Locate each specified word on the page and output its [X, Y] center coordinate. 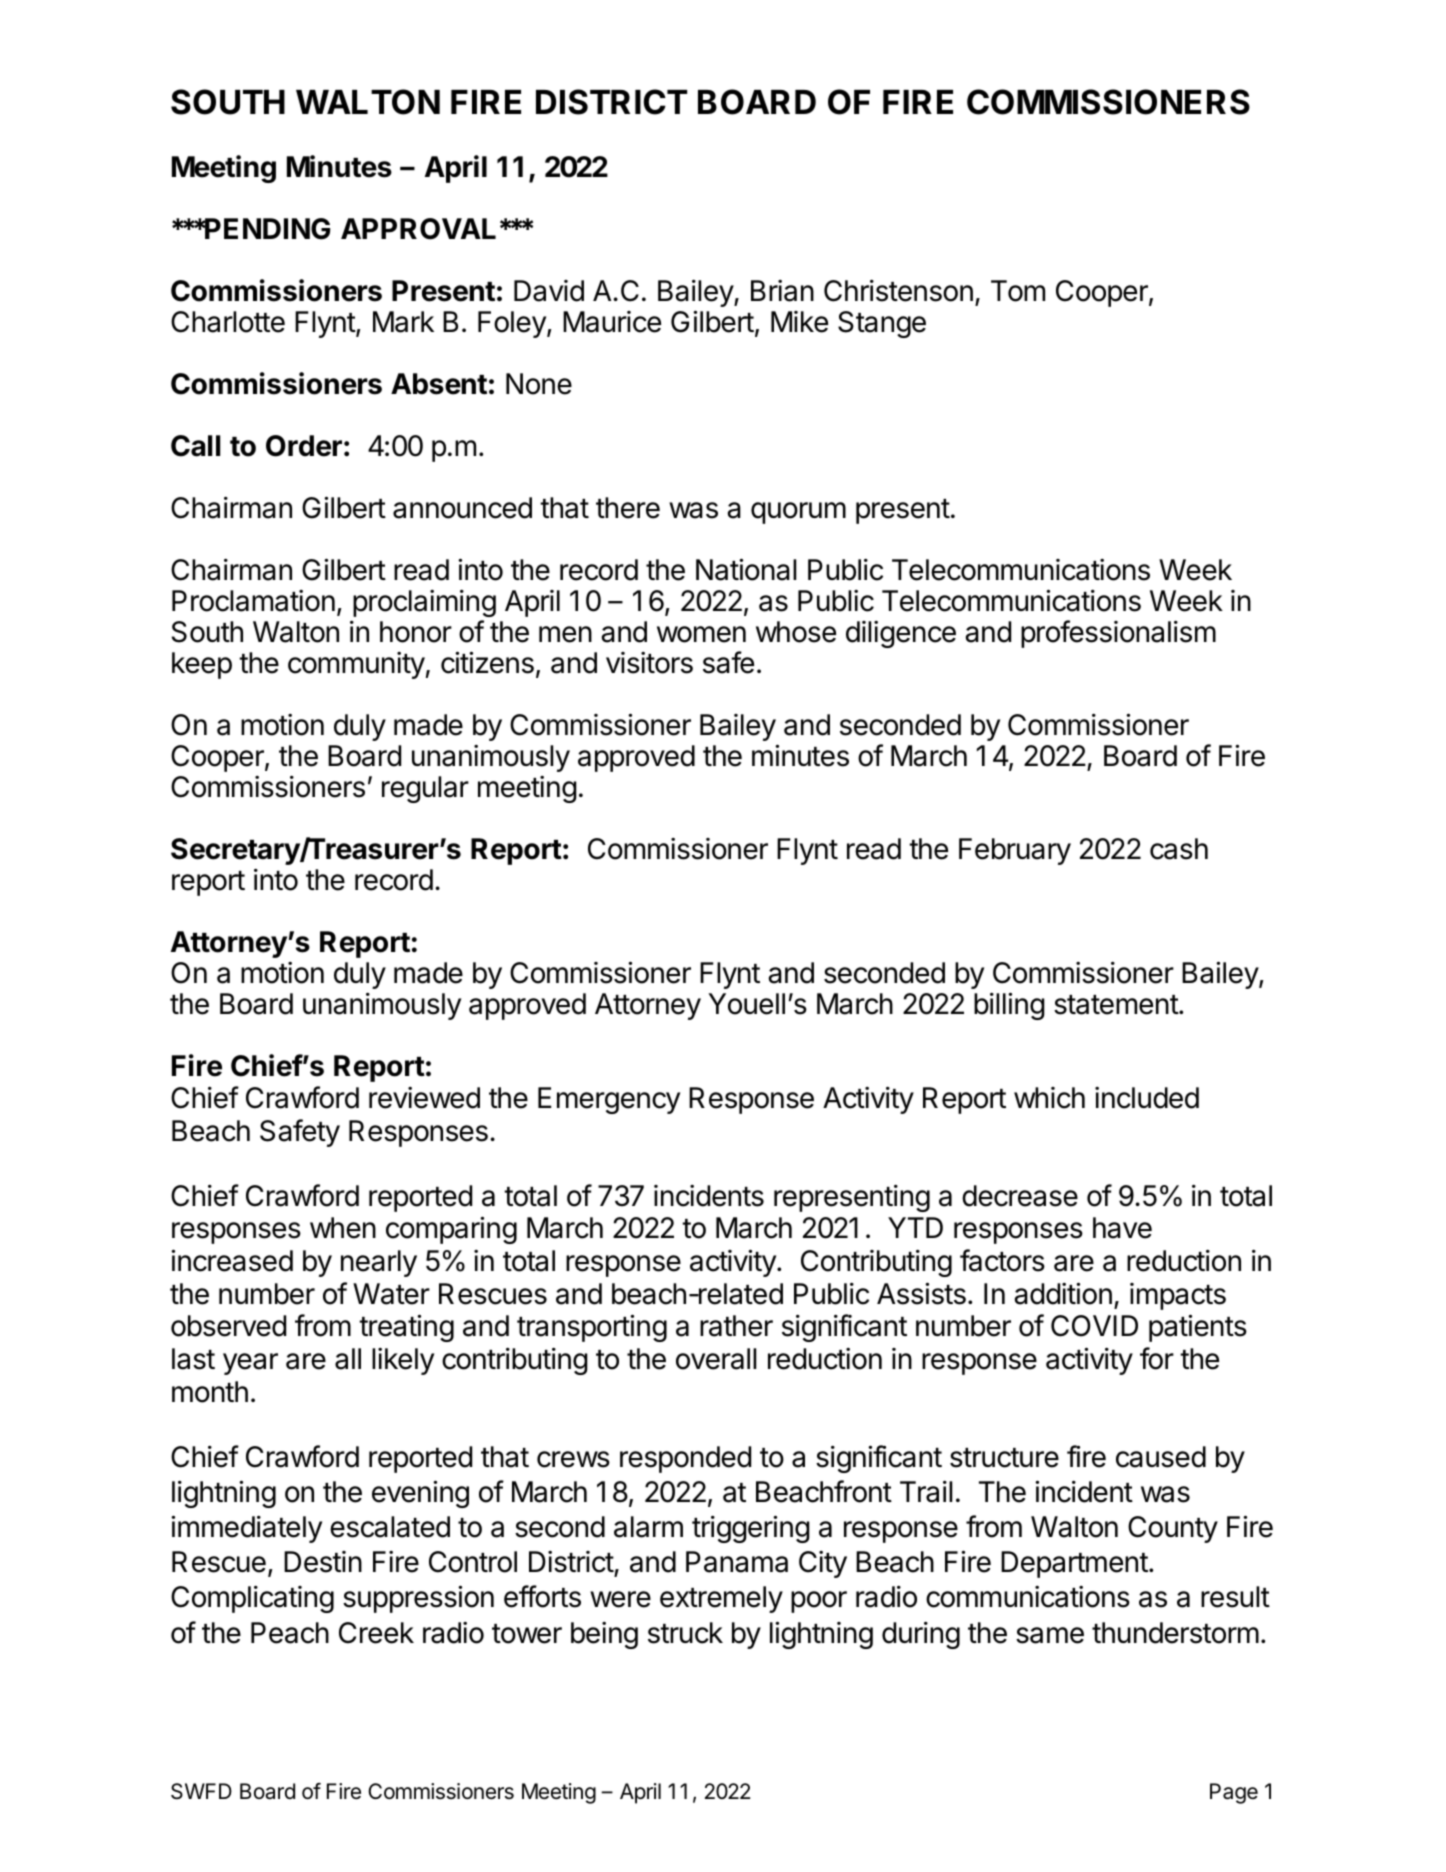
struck [685, 1633]
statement [1117, 1005]
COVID [1094, 1326]
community [356, 665]
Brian [782, 291]
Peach [290, 1633]
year [250, 1364]
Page [1234, 1793]
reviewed [424, 1098]
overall [716, 1359]
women [701, 634]
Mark [403, 322]
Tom [1018, 291]
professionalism [1118, 634]
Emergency [609, 1100]
